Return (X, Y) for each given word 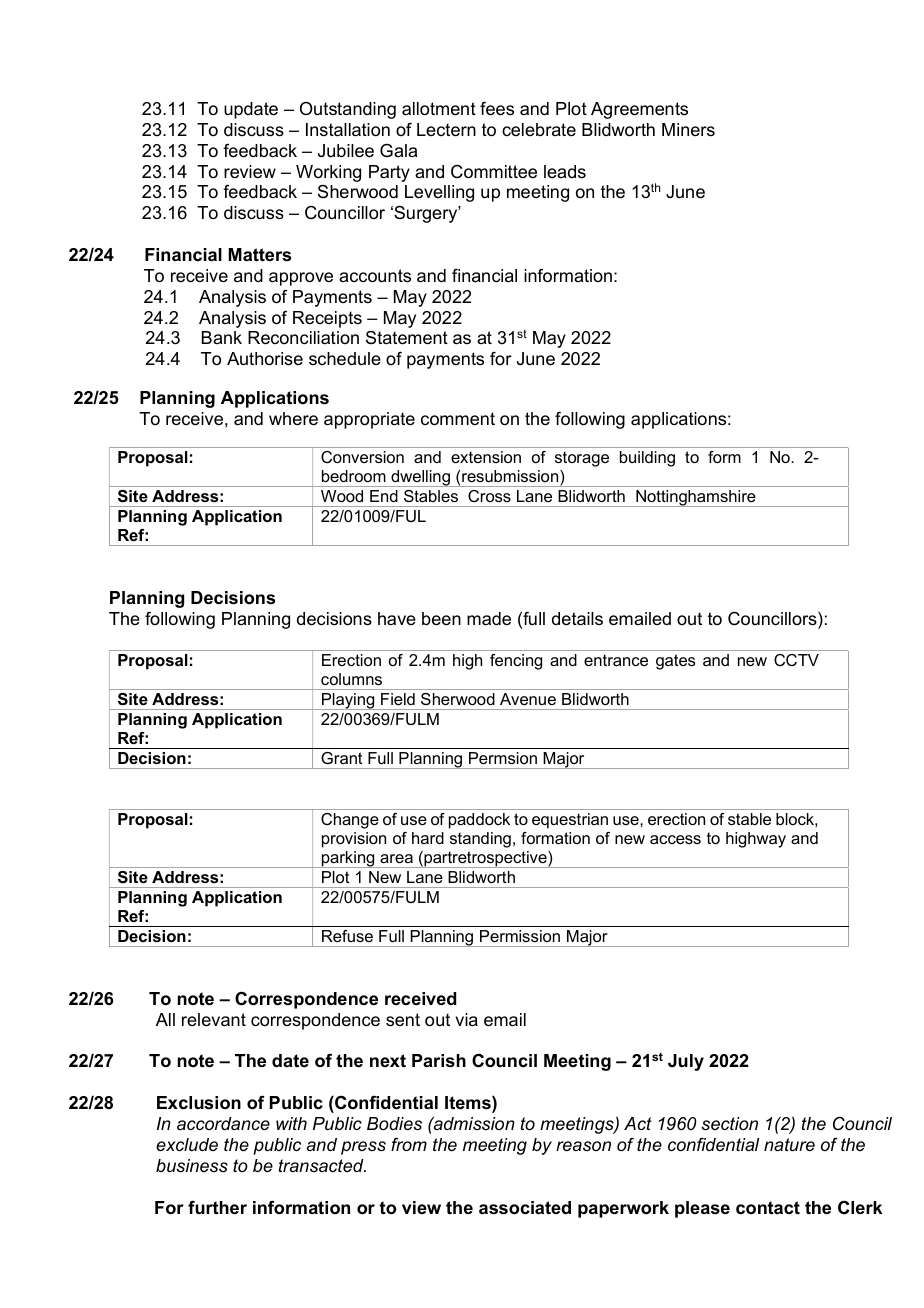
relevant (214, 1020)
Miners (688, 129)
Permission (520, 936)
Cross (489, 496)
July (686, 1062)
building (647, 459)
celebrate (539, 129)
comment (458, 419)
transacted (322, 1165)
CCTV (796, 660)
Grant (342, 758)
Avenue (528, 699)
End (383, 496)
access (675, 839)
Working (328, 173)
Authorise (265, 359)
